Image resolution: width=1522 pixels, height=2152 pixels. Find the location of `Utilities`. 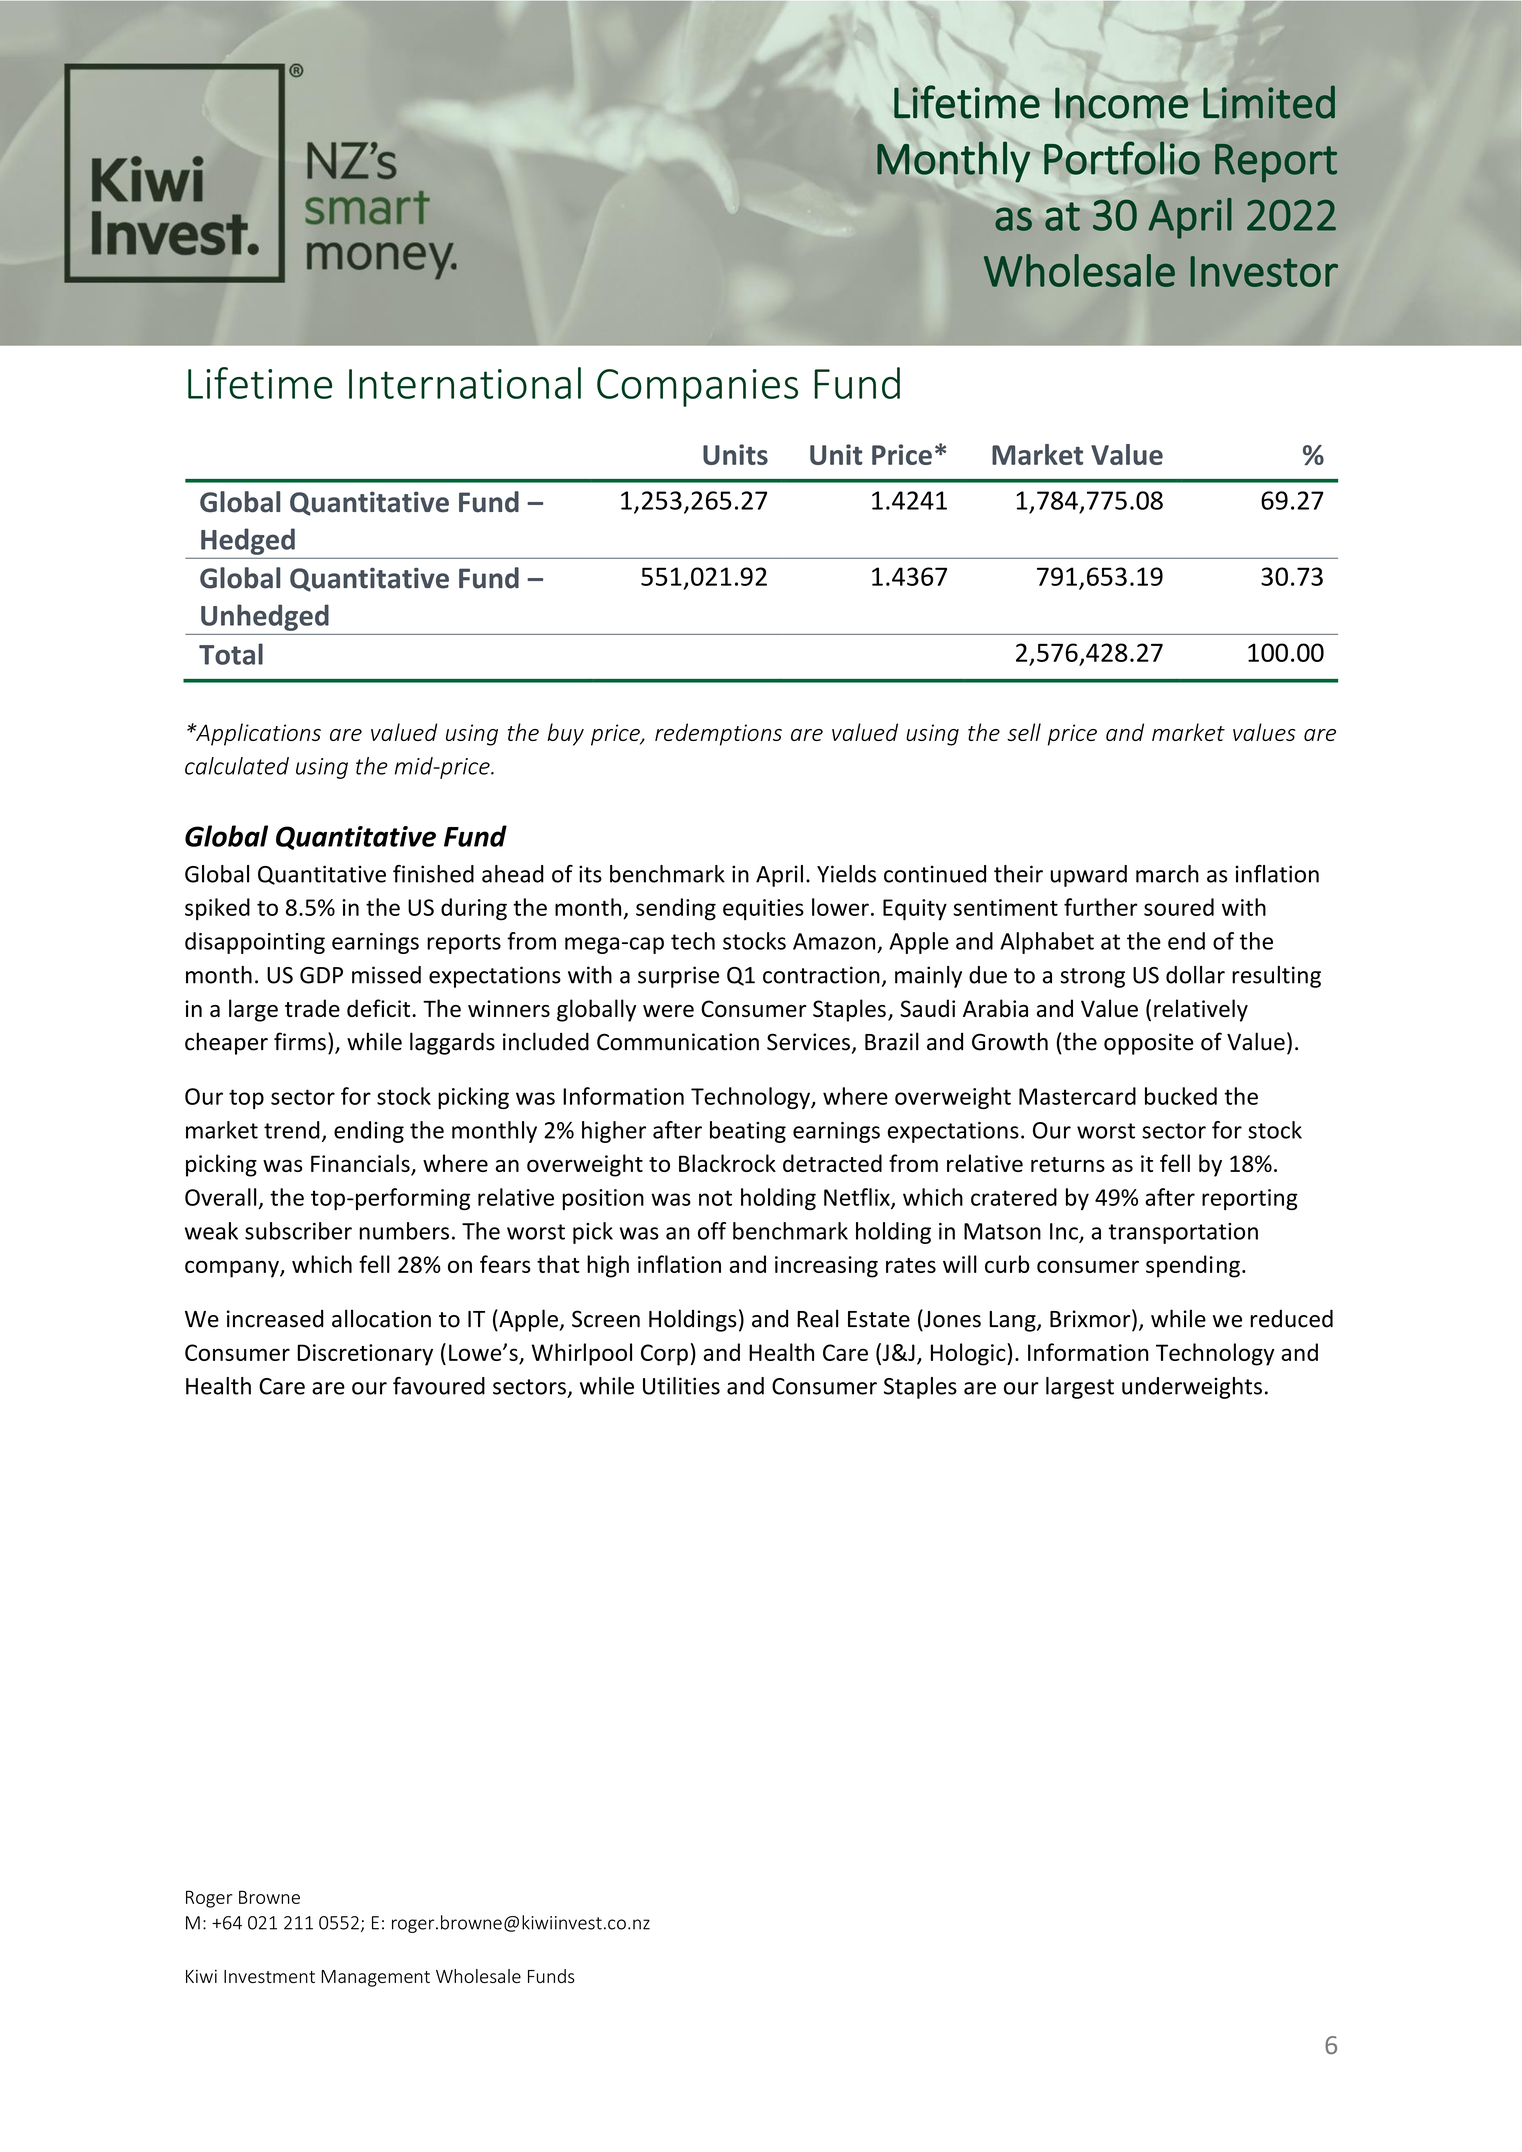

Utilities is located at coordinates (681, 1386).
